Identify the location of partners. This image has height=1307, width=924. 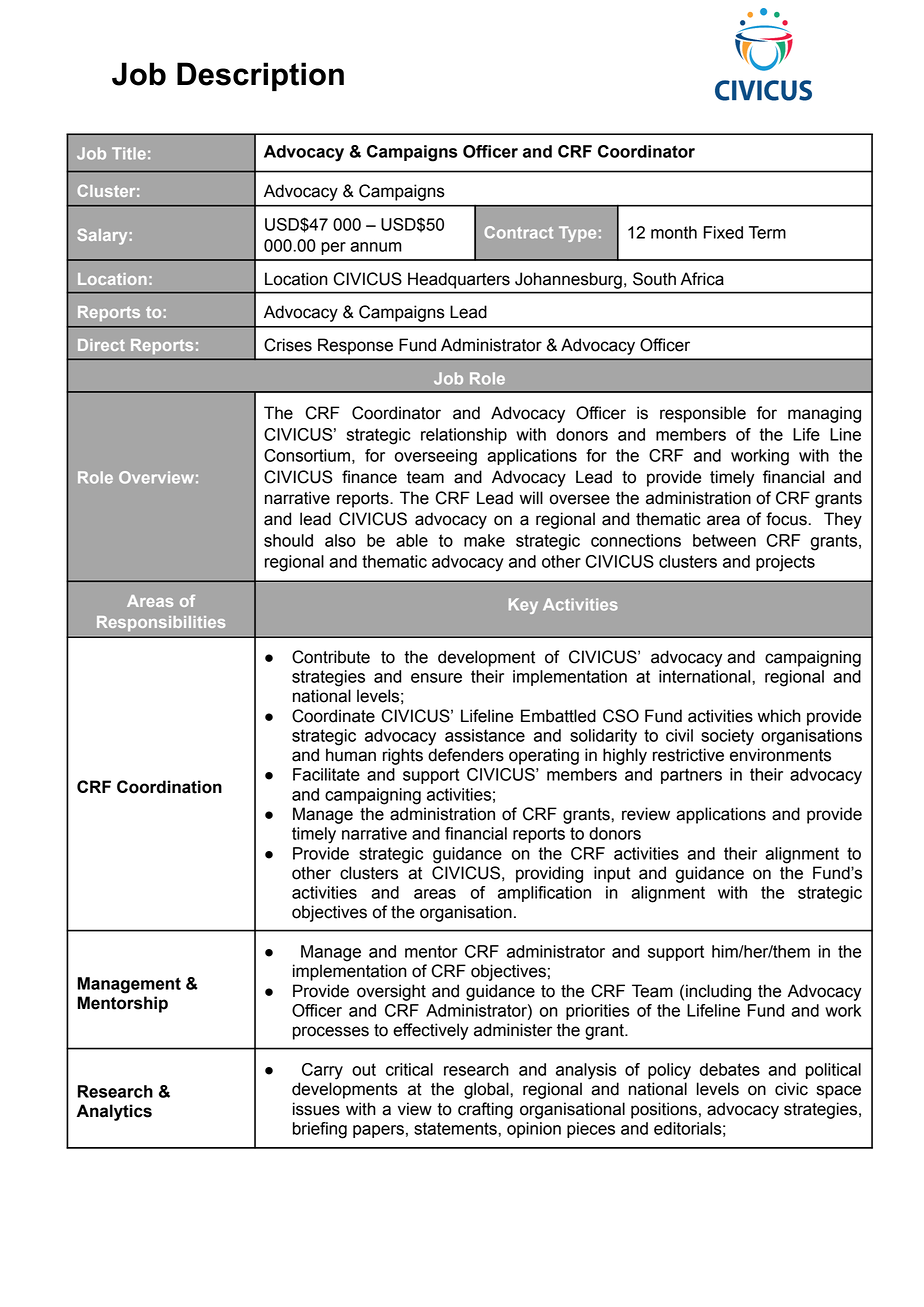
(691, 776).
